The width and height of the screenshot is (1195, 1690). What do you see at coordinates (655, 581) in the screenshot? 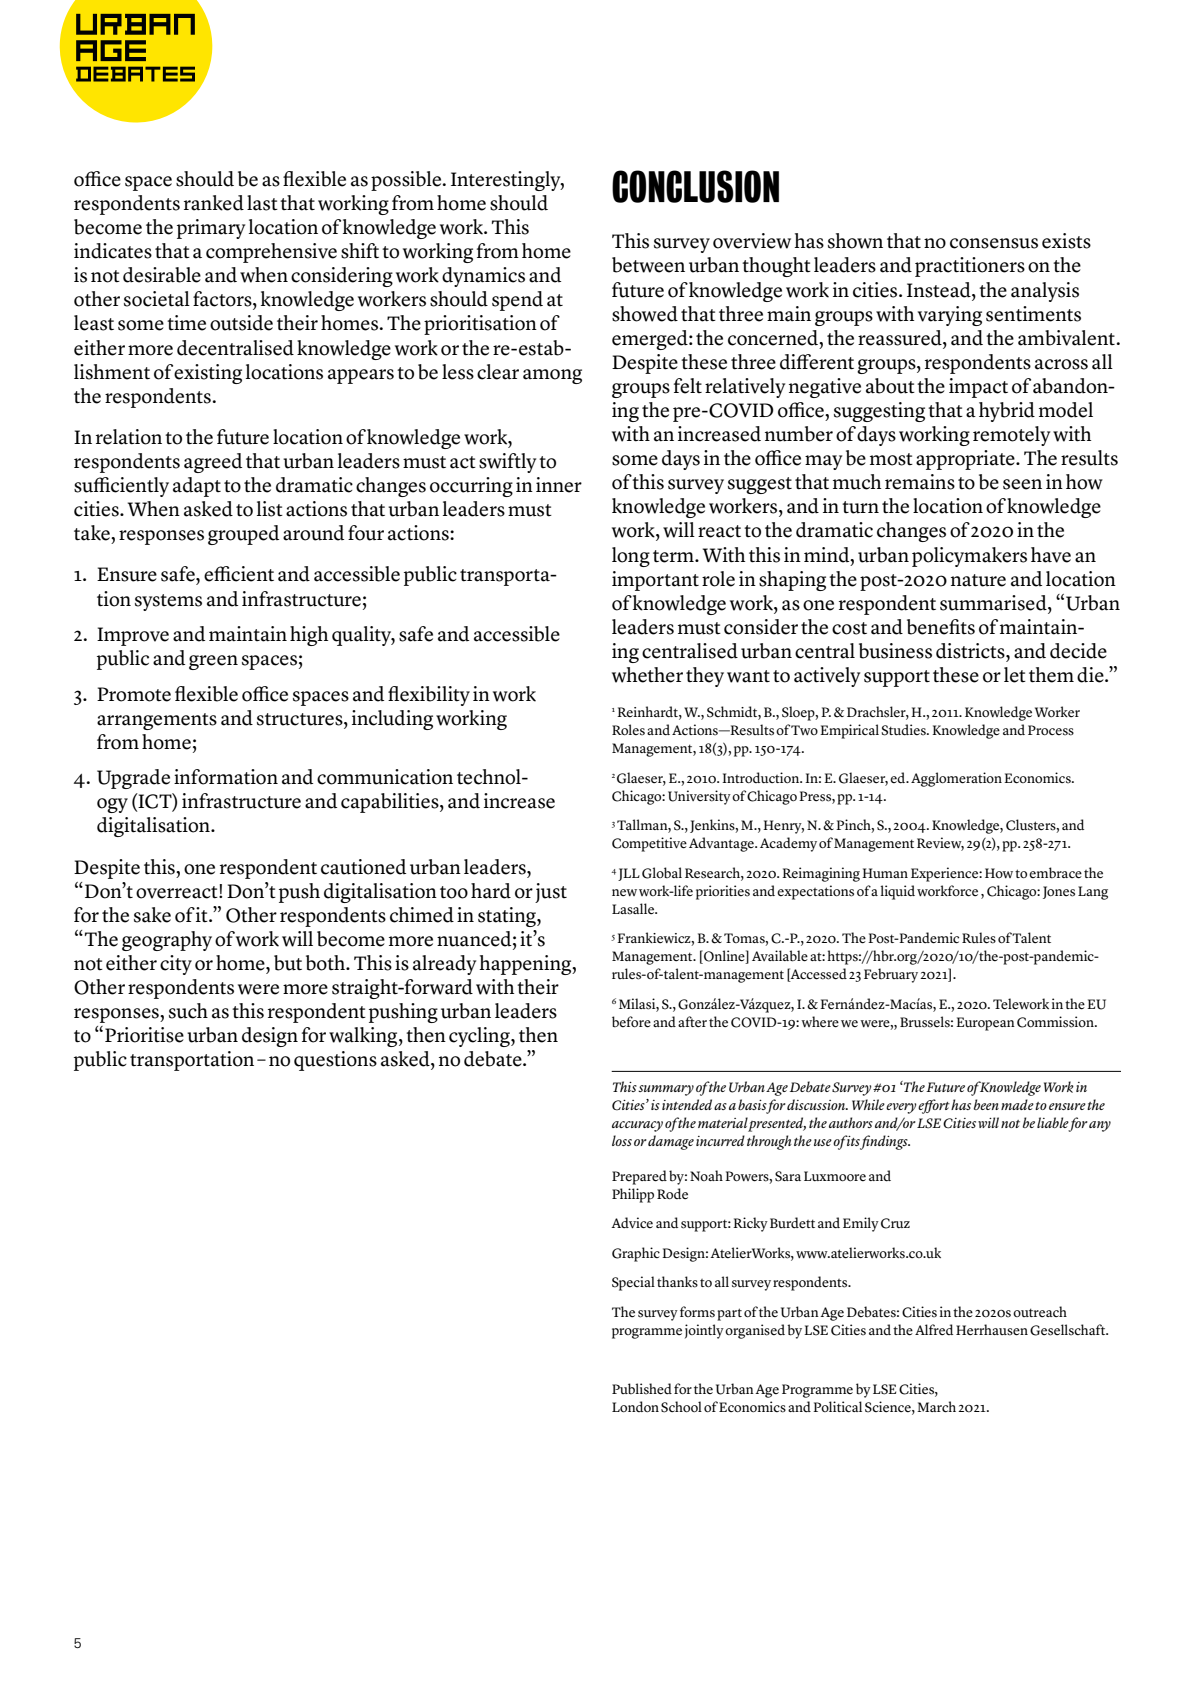
I see `important` at bounding box center [655, 581].
